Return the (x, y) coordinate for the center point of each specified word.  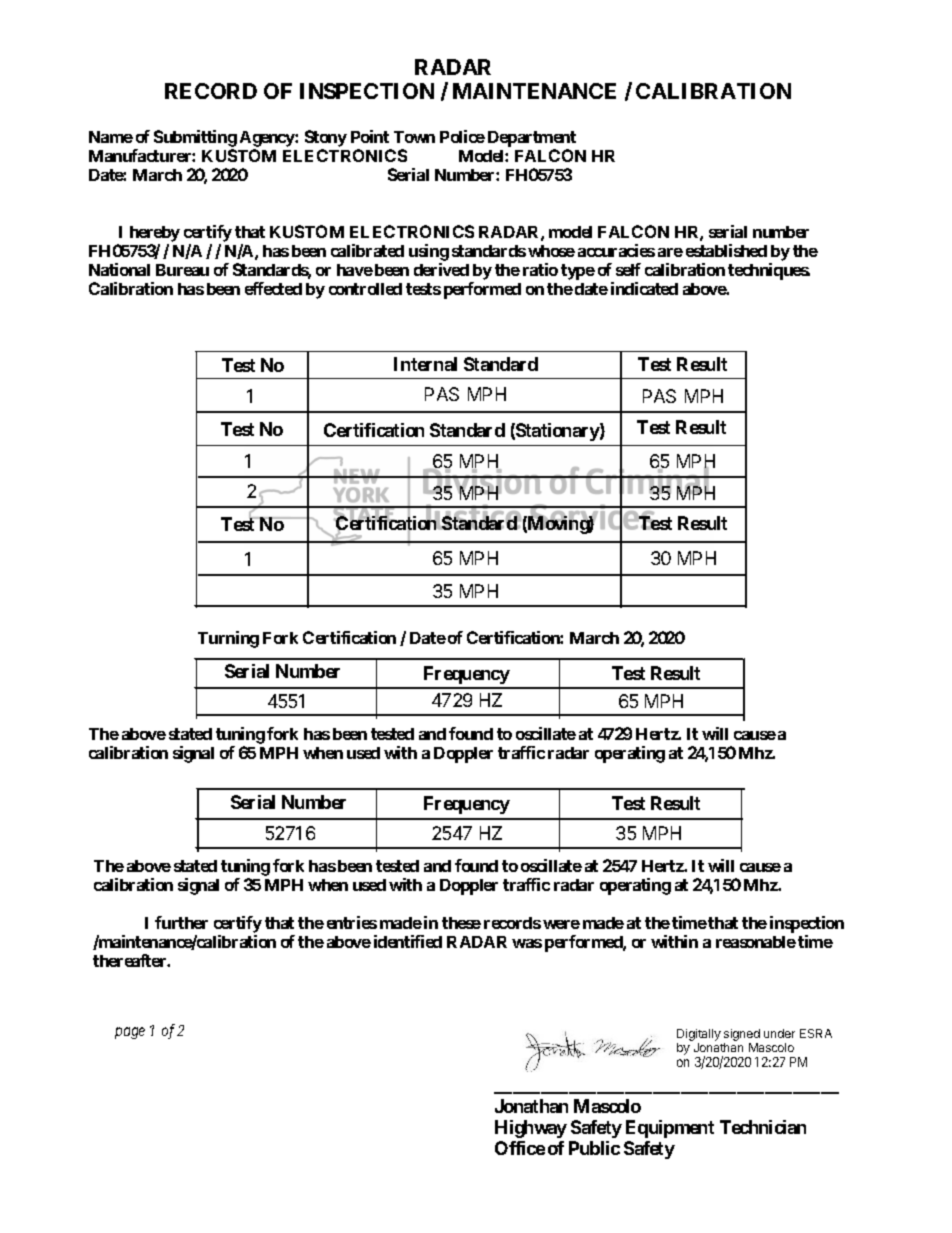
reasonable (756, 942)
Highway (531, 1129)
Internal (425, 364)
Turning (228, 639)
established (726, 250)
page (130, 1033)
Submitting (195, 140)
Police (462, 136)
